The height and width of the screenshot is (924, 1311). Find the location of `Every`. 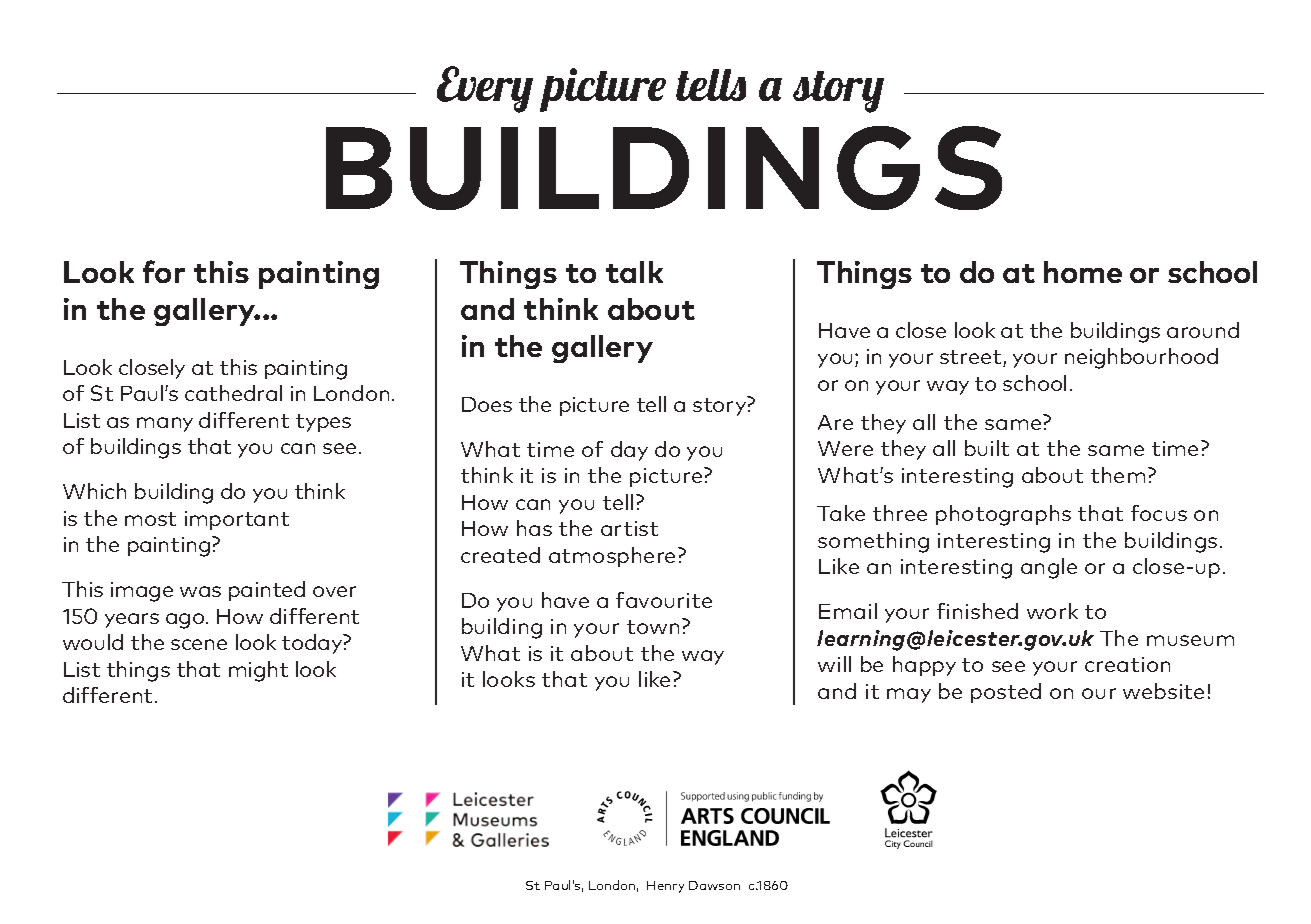

Every is located at coordinates (485, 89).
